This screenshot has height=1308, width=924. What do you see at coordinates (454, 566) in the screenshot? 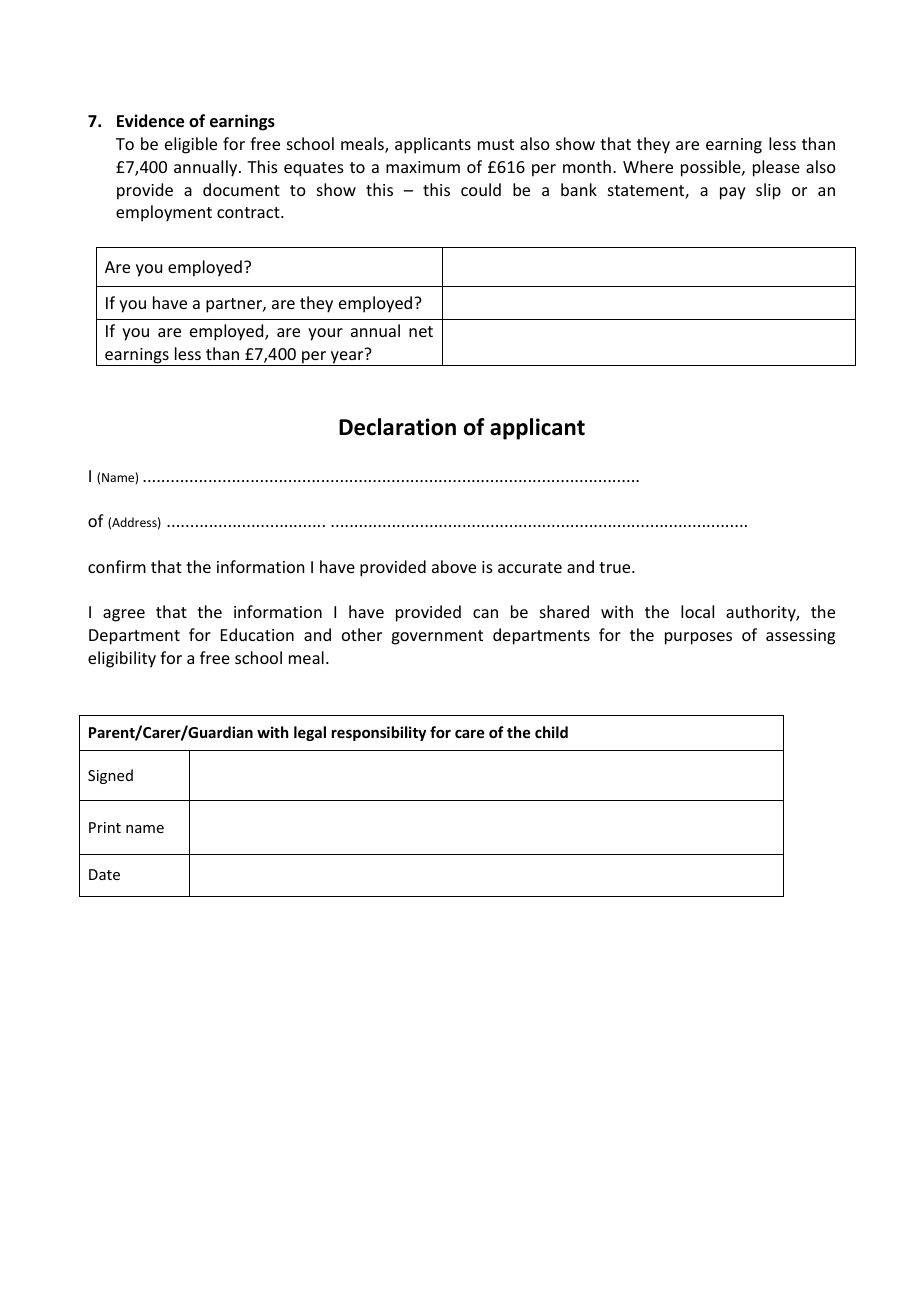
I see `above` at bounding box center [454, 566].
